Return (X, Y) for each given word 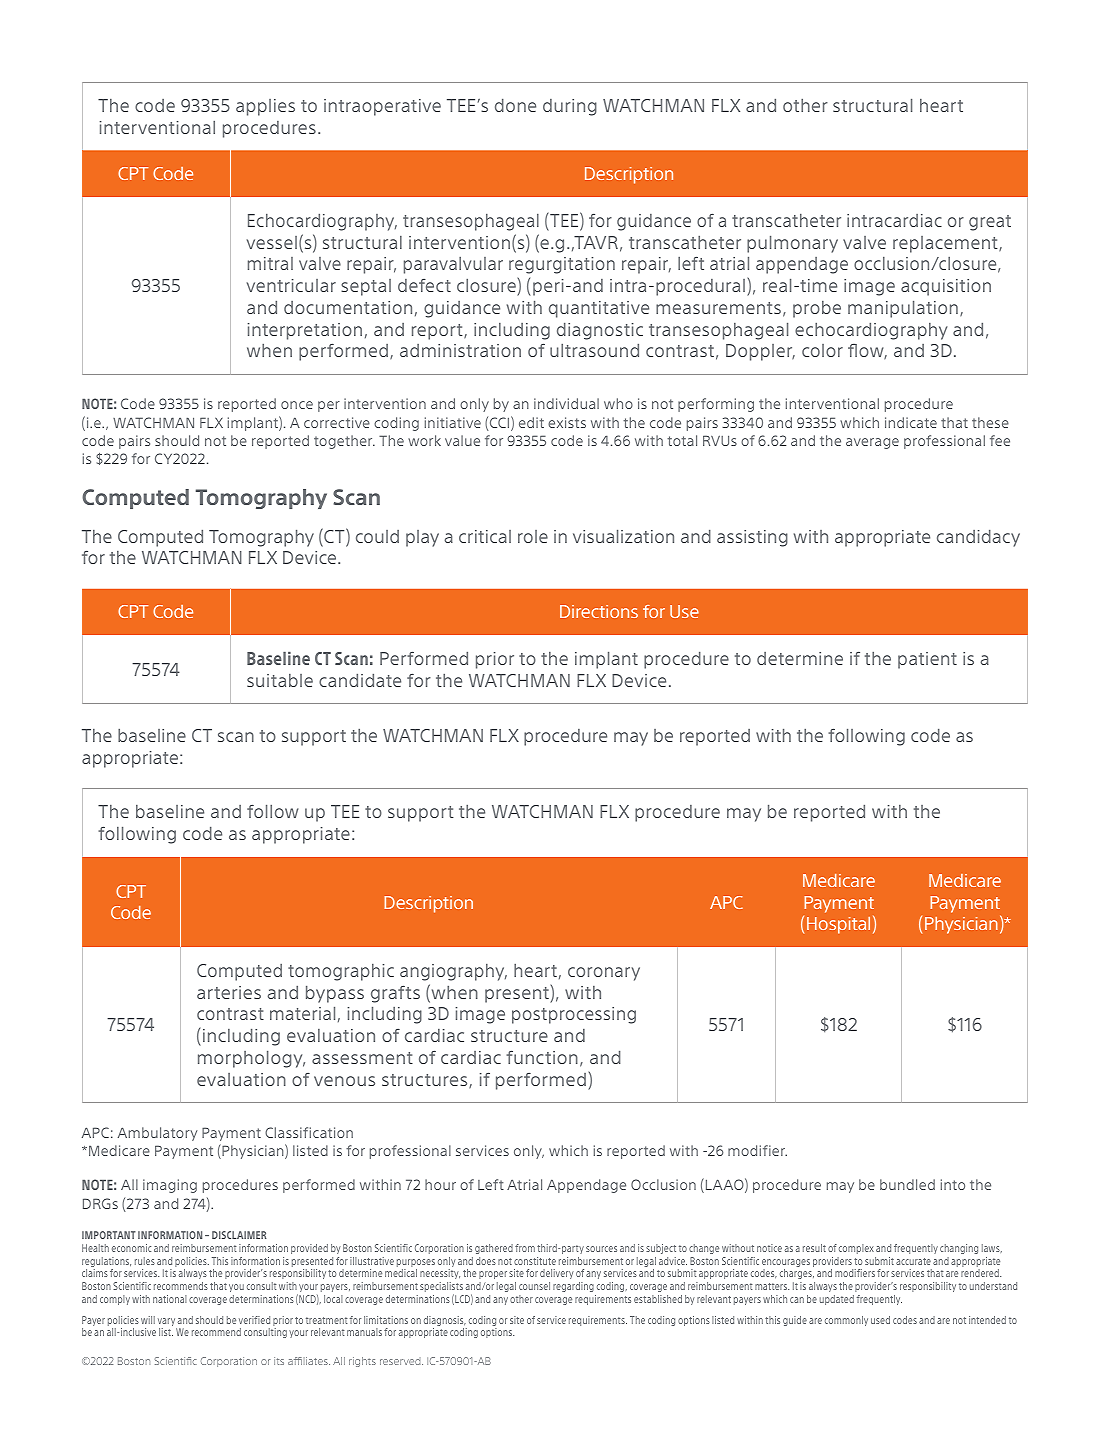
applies (265, 107)
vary (167, 1323)
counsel (534, 1286)
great (990, 223)
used (880, 1320)
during (570, 107)
